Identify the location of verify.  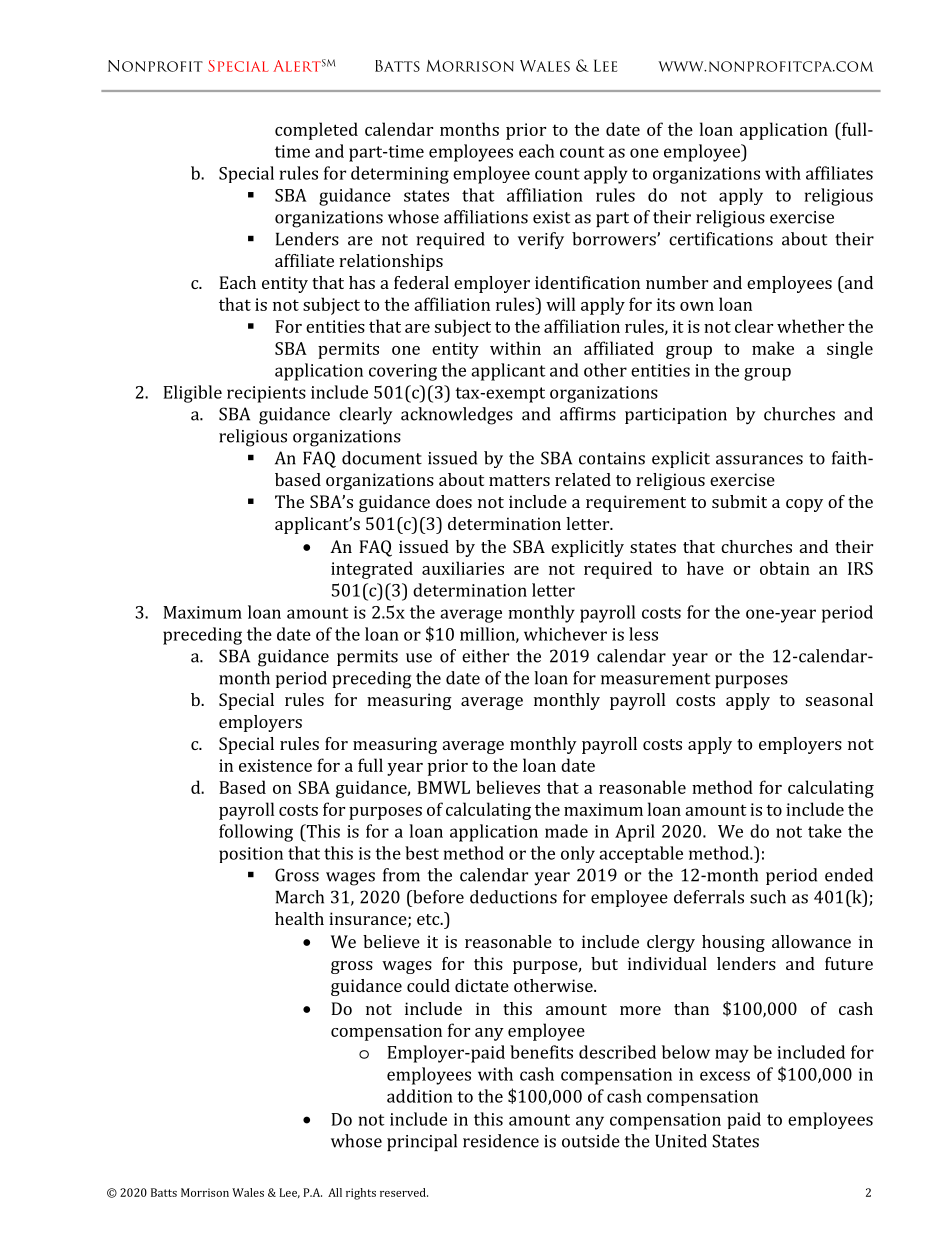
(541, 240).
